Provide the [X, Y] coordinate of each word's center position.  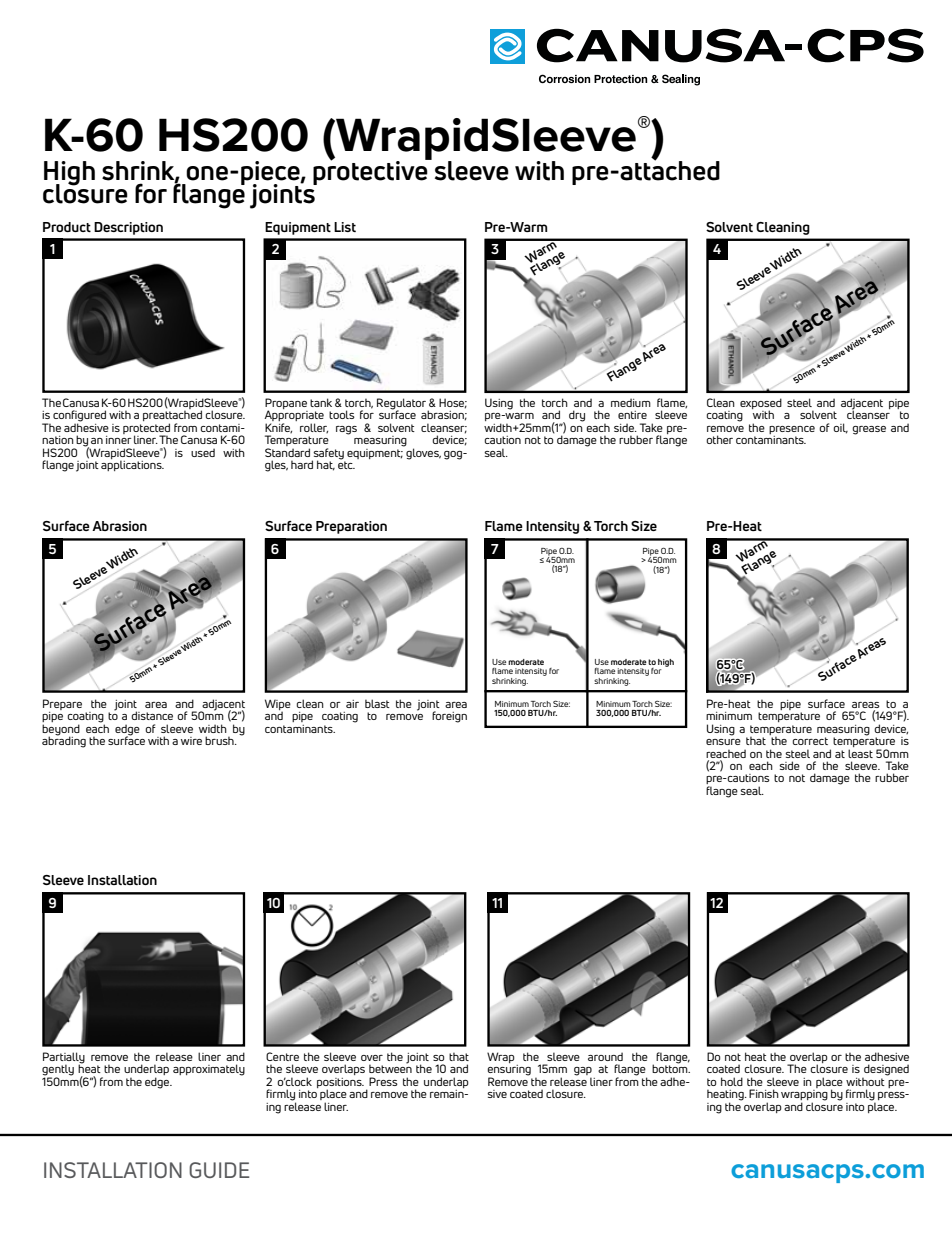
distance [152, 715]
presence [792, 430]
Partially [64, 1059]
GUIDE [219, 1170]
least [860, 753]
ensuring [509, 1071]
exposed [761, 404]
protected [146, 429]
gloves [422, 453]
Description [128, 228]
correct [810, 741]
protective [371, 172]
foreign [449, 717]
